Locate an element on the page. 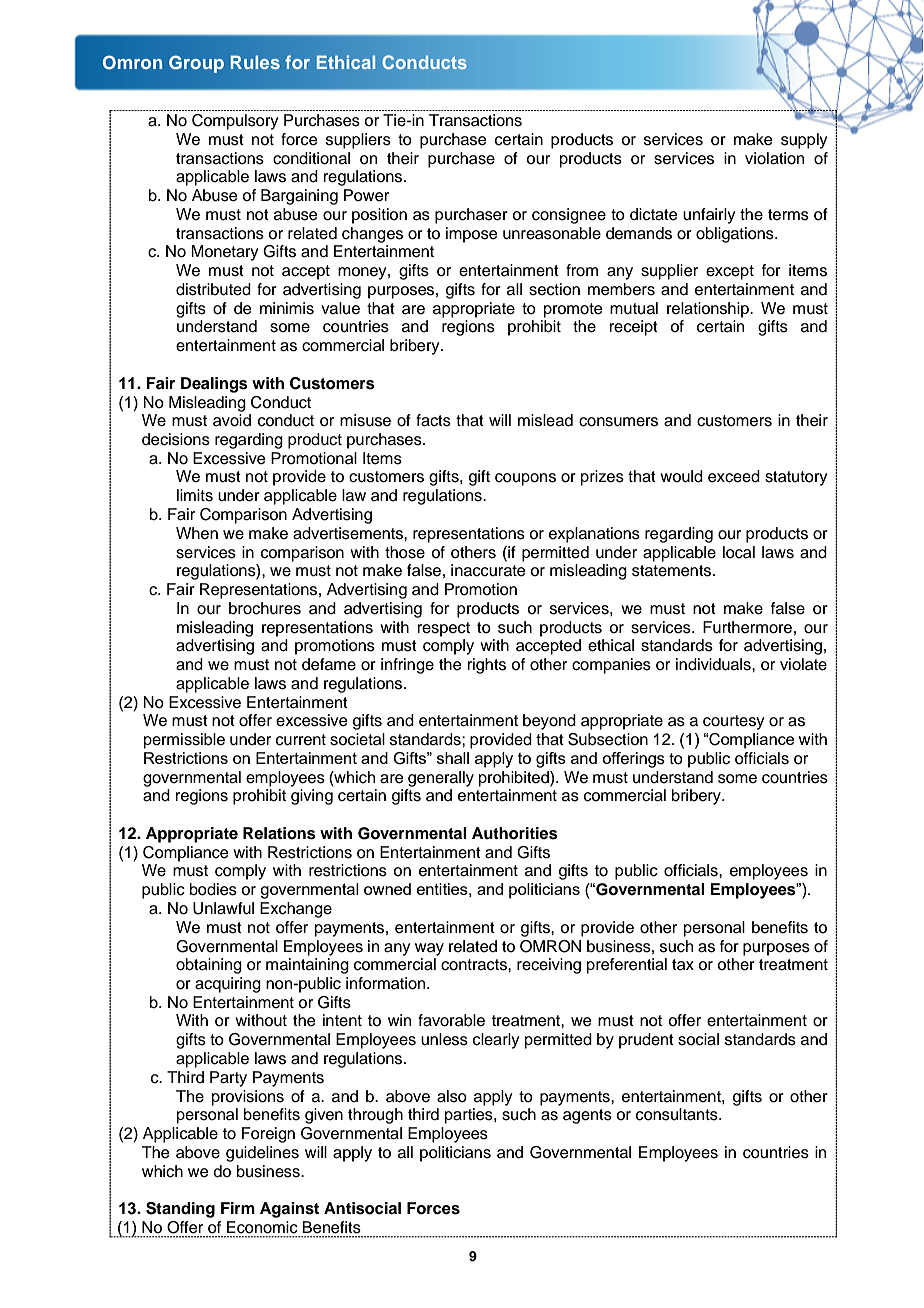 The image size is (924, 1308). Firm is located at coordinates (238, 1208).
